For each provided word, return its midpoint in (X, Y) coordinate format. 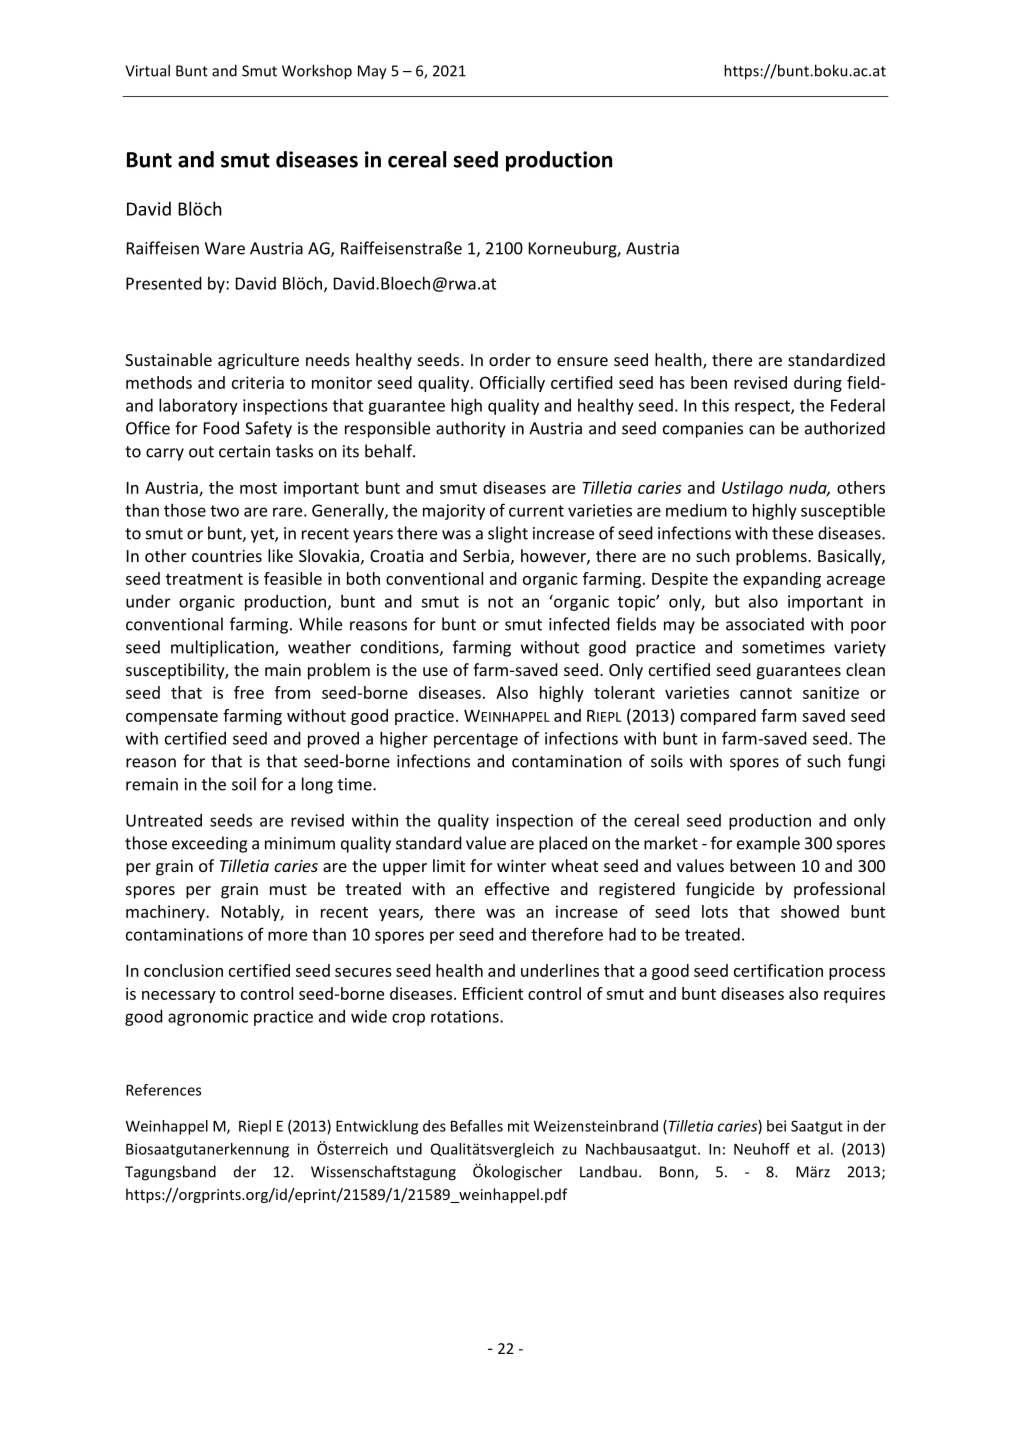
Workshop (317, 72)
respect (763, 407)
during (818, 384)
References (163, 1090)
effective (517, 888)
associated (765, 624)
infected (579, 624)
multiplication (223, 648)
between (762, 865)
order (510, 359)
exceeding (209, 844)
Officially (512, 384)
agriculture (258, 361)
